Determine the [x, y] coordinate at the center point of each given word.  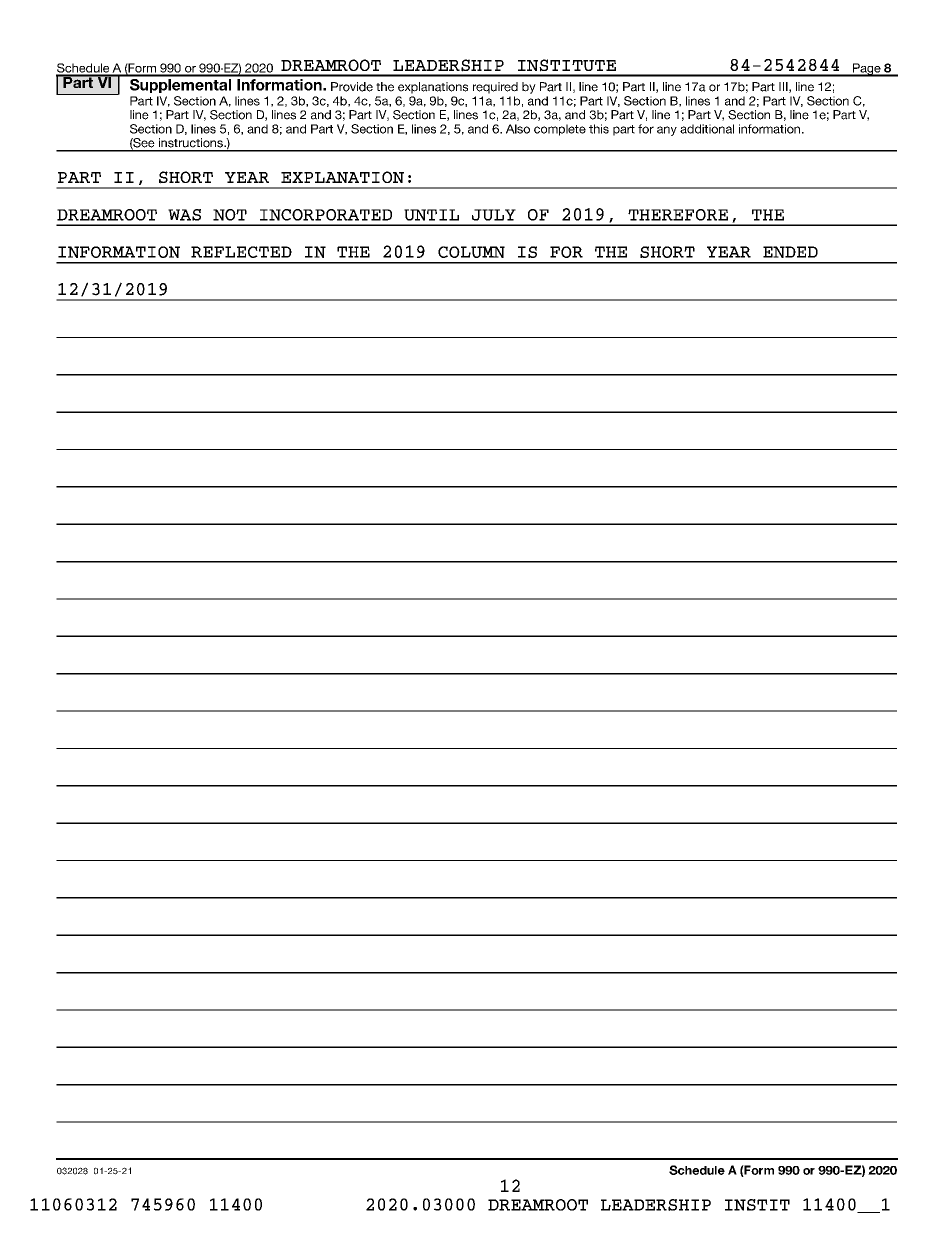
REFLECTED [241, 252]
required [495, 88]
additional [707, 129]
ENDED [790, 252]
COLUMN [471, 252]
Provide [352, 87]
